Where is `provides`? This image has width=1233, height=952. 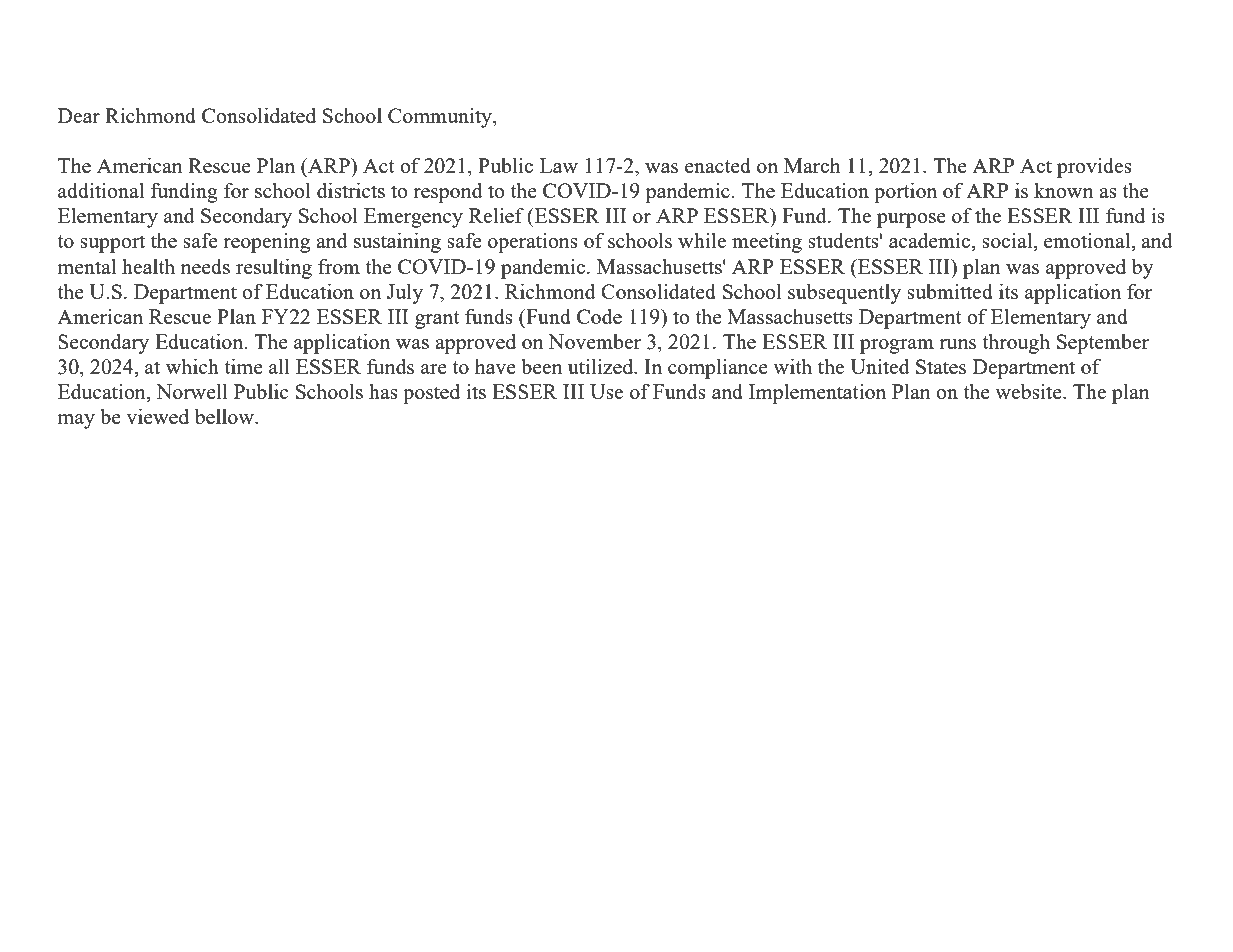
provides is located at coordinates (1094, 168).
